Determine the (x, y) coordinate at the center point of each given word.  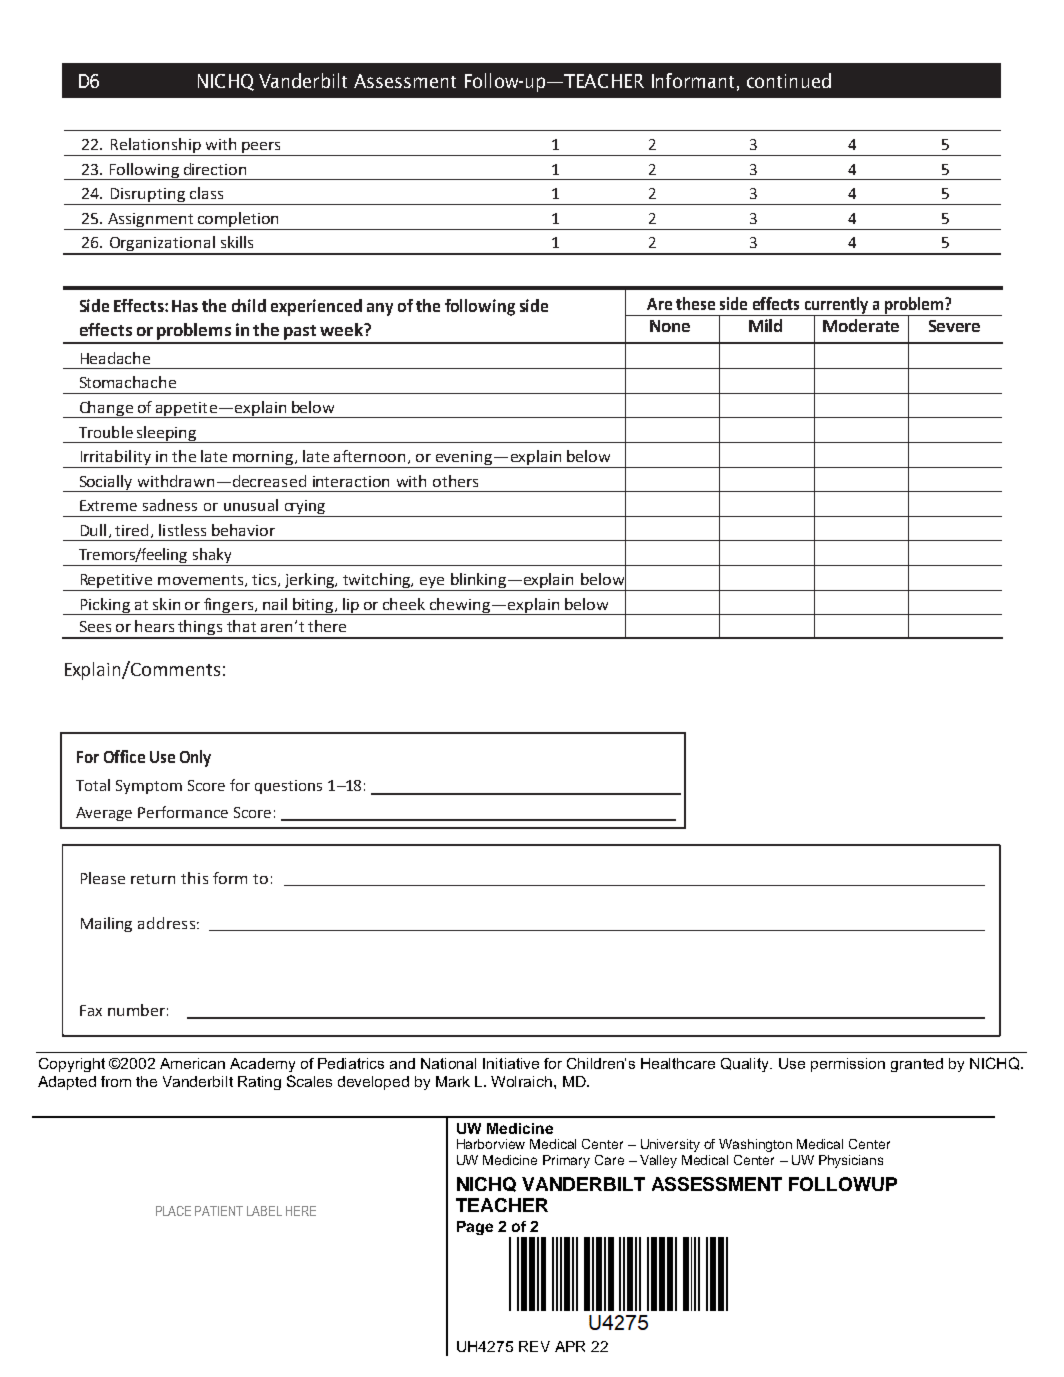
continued (789, 80)
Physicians (851, 1161)
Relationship (155, 147)
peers (261, 149)
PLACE (173, 1211)
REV (534, 1346)
